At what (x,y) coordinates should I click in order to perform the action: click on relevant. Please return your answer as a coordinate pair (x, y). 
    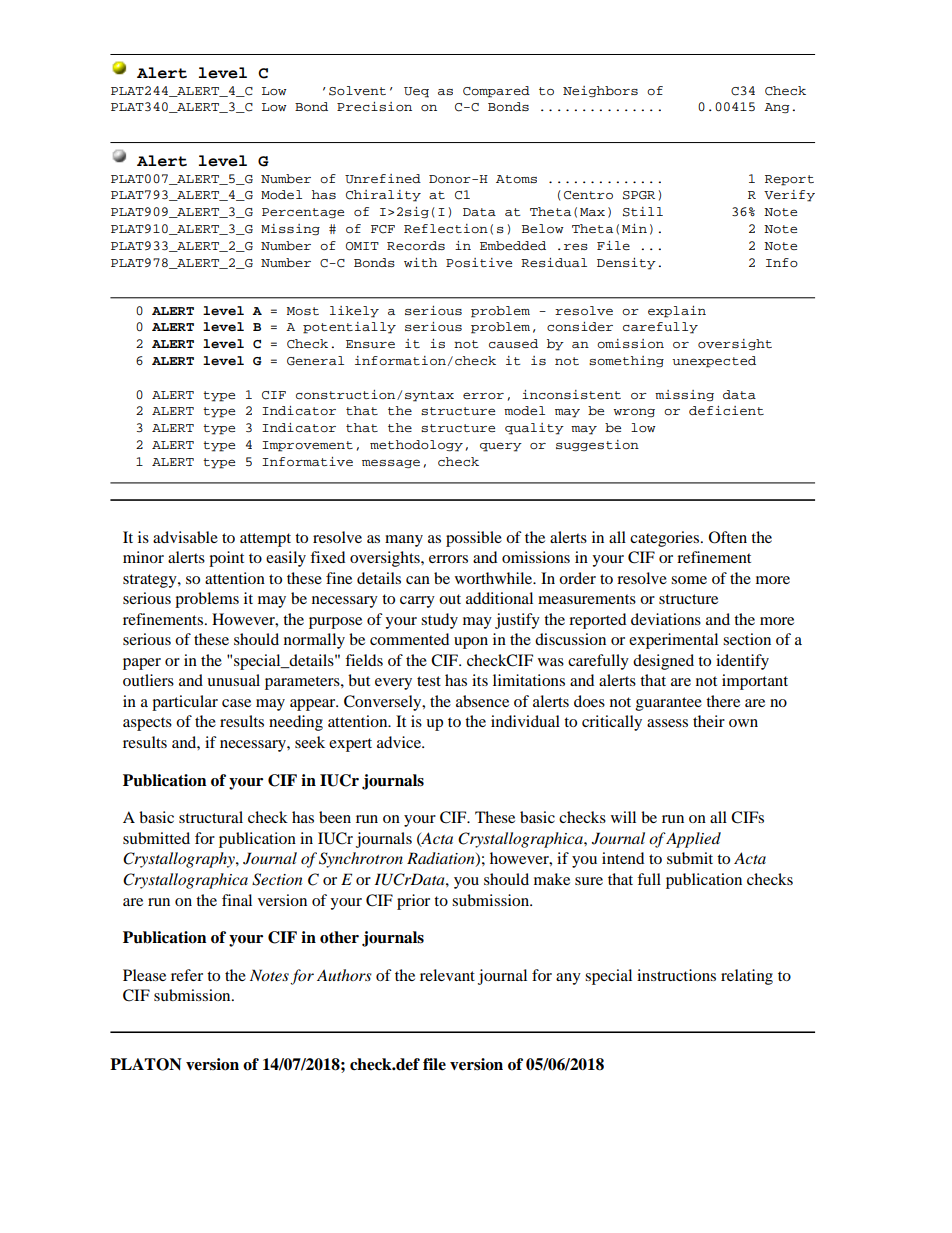
    Looking at the image, I should click on (447, 975).
